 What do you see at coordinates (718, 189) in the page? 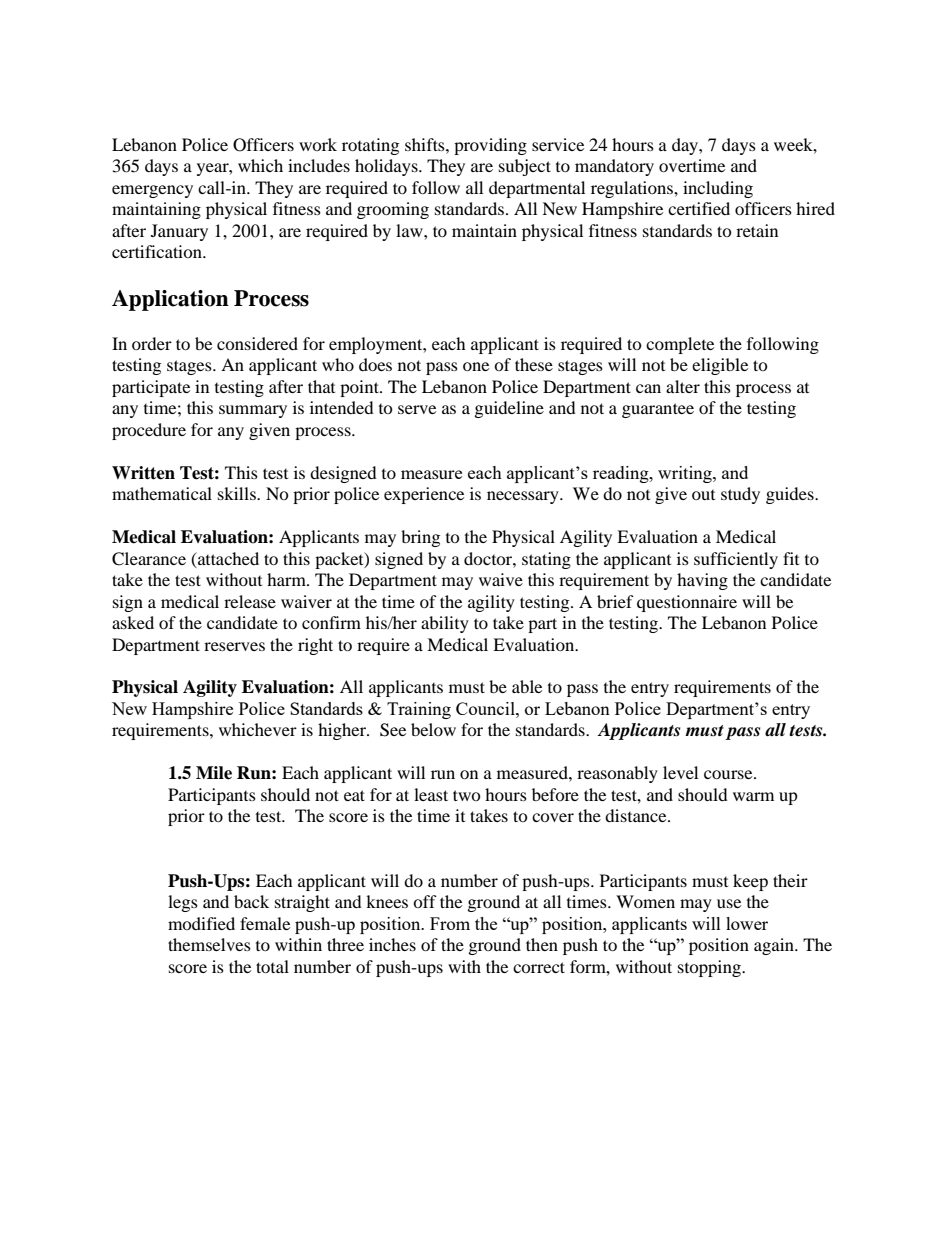
I see `including` at bounding box center [718, 189].
